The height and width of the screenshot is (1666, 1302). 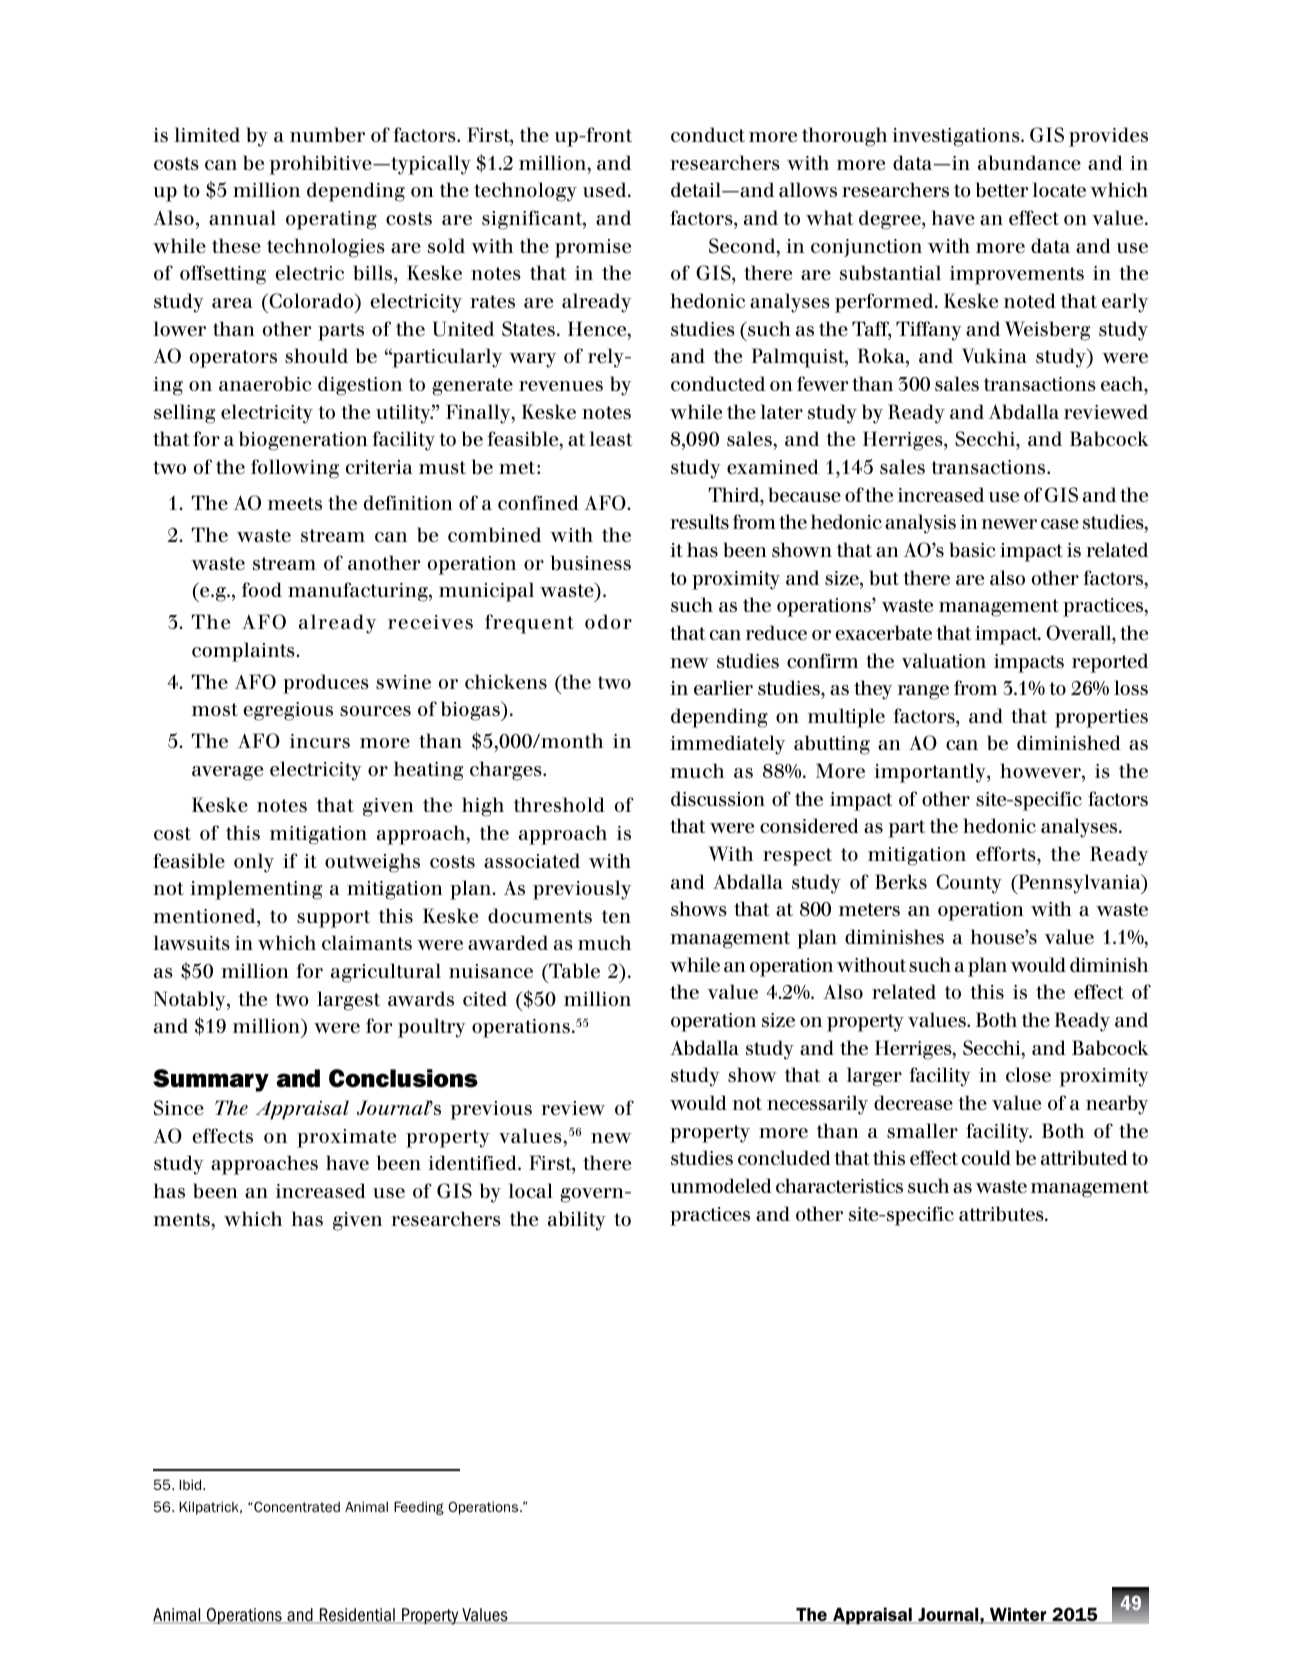 What do you see at coordinates (1002, 190) in the screenshot?
I see `better` at bounding box center [1002, 190].
